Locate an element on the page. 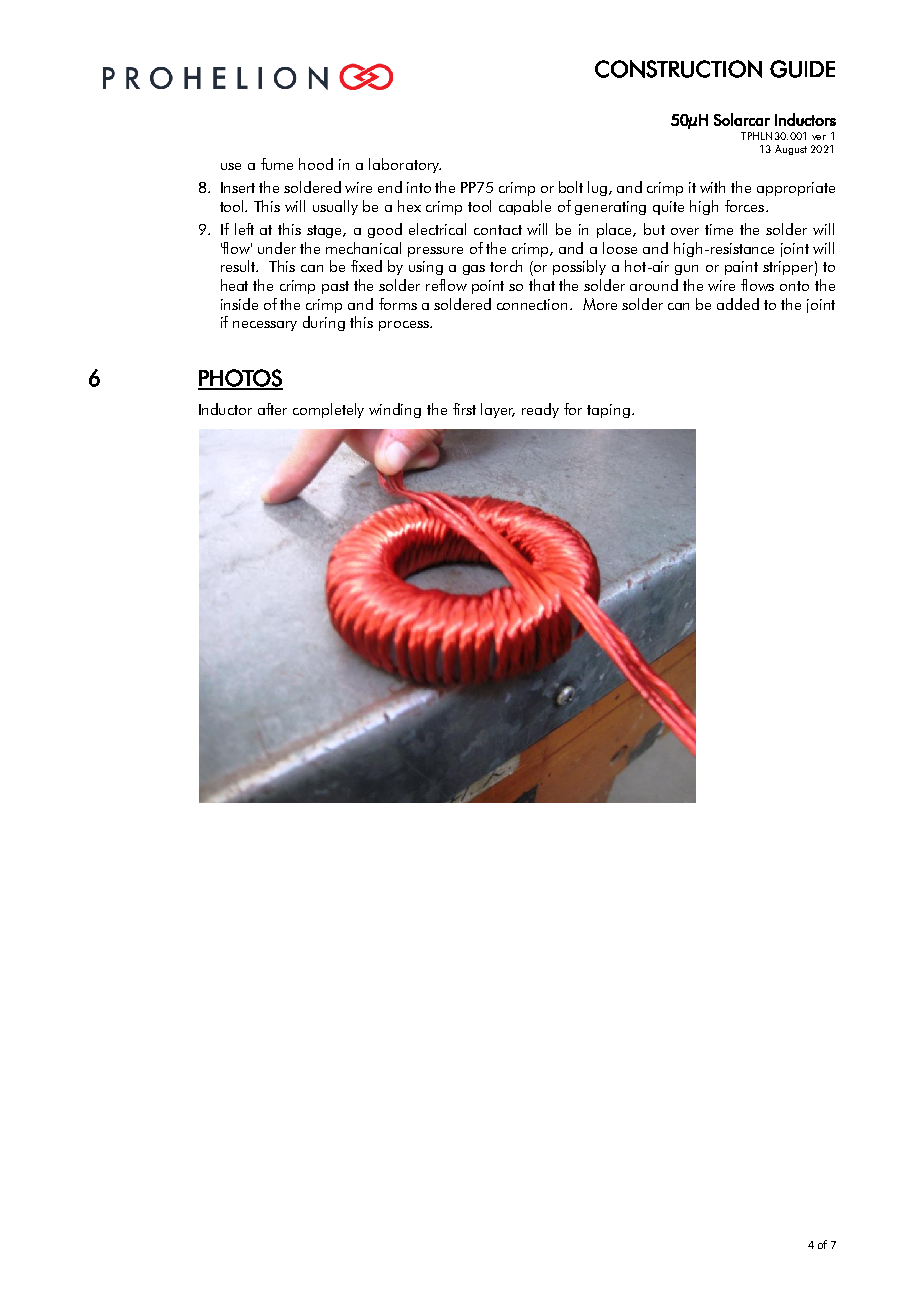 The image size is (924, 1308). after is located at coordinates (272, 409).
